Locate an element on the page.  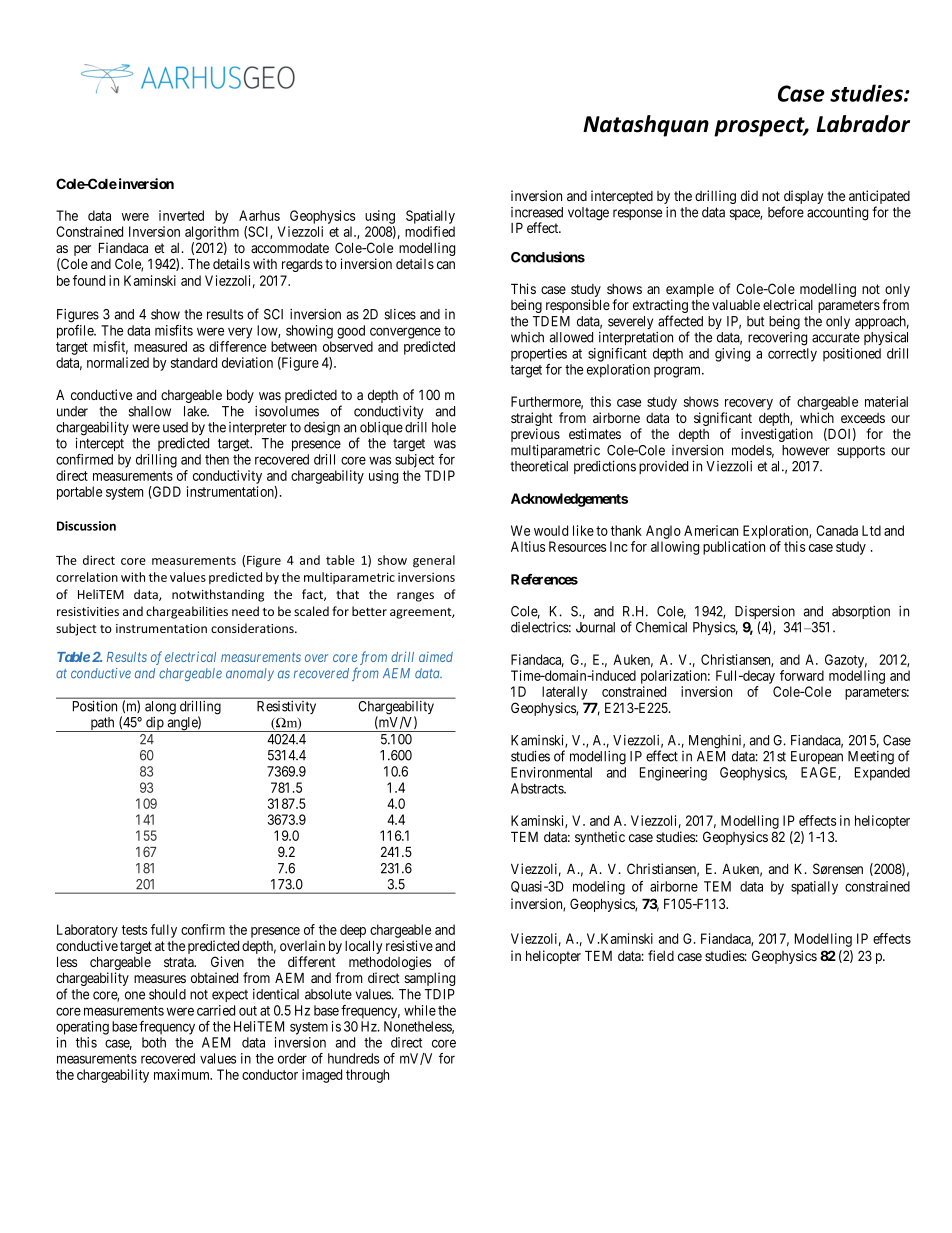
increased is located at coordinates (537, 212).
